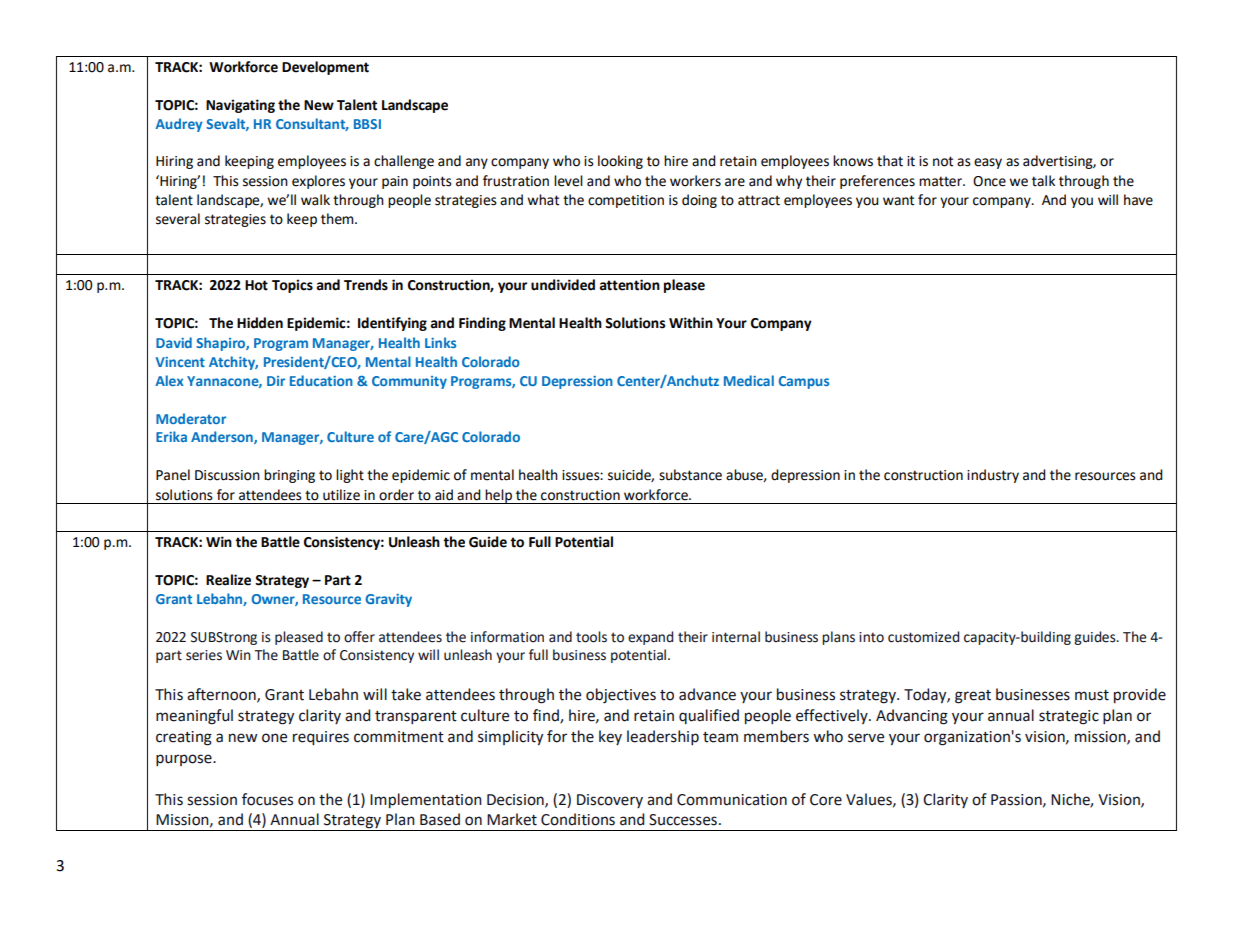  I want to click on competition, so click(626, 201).
